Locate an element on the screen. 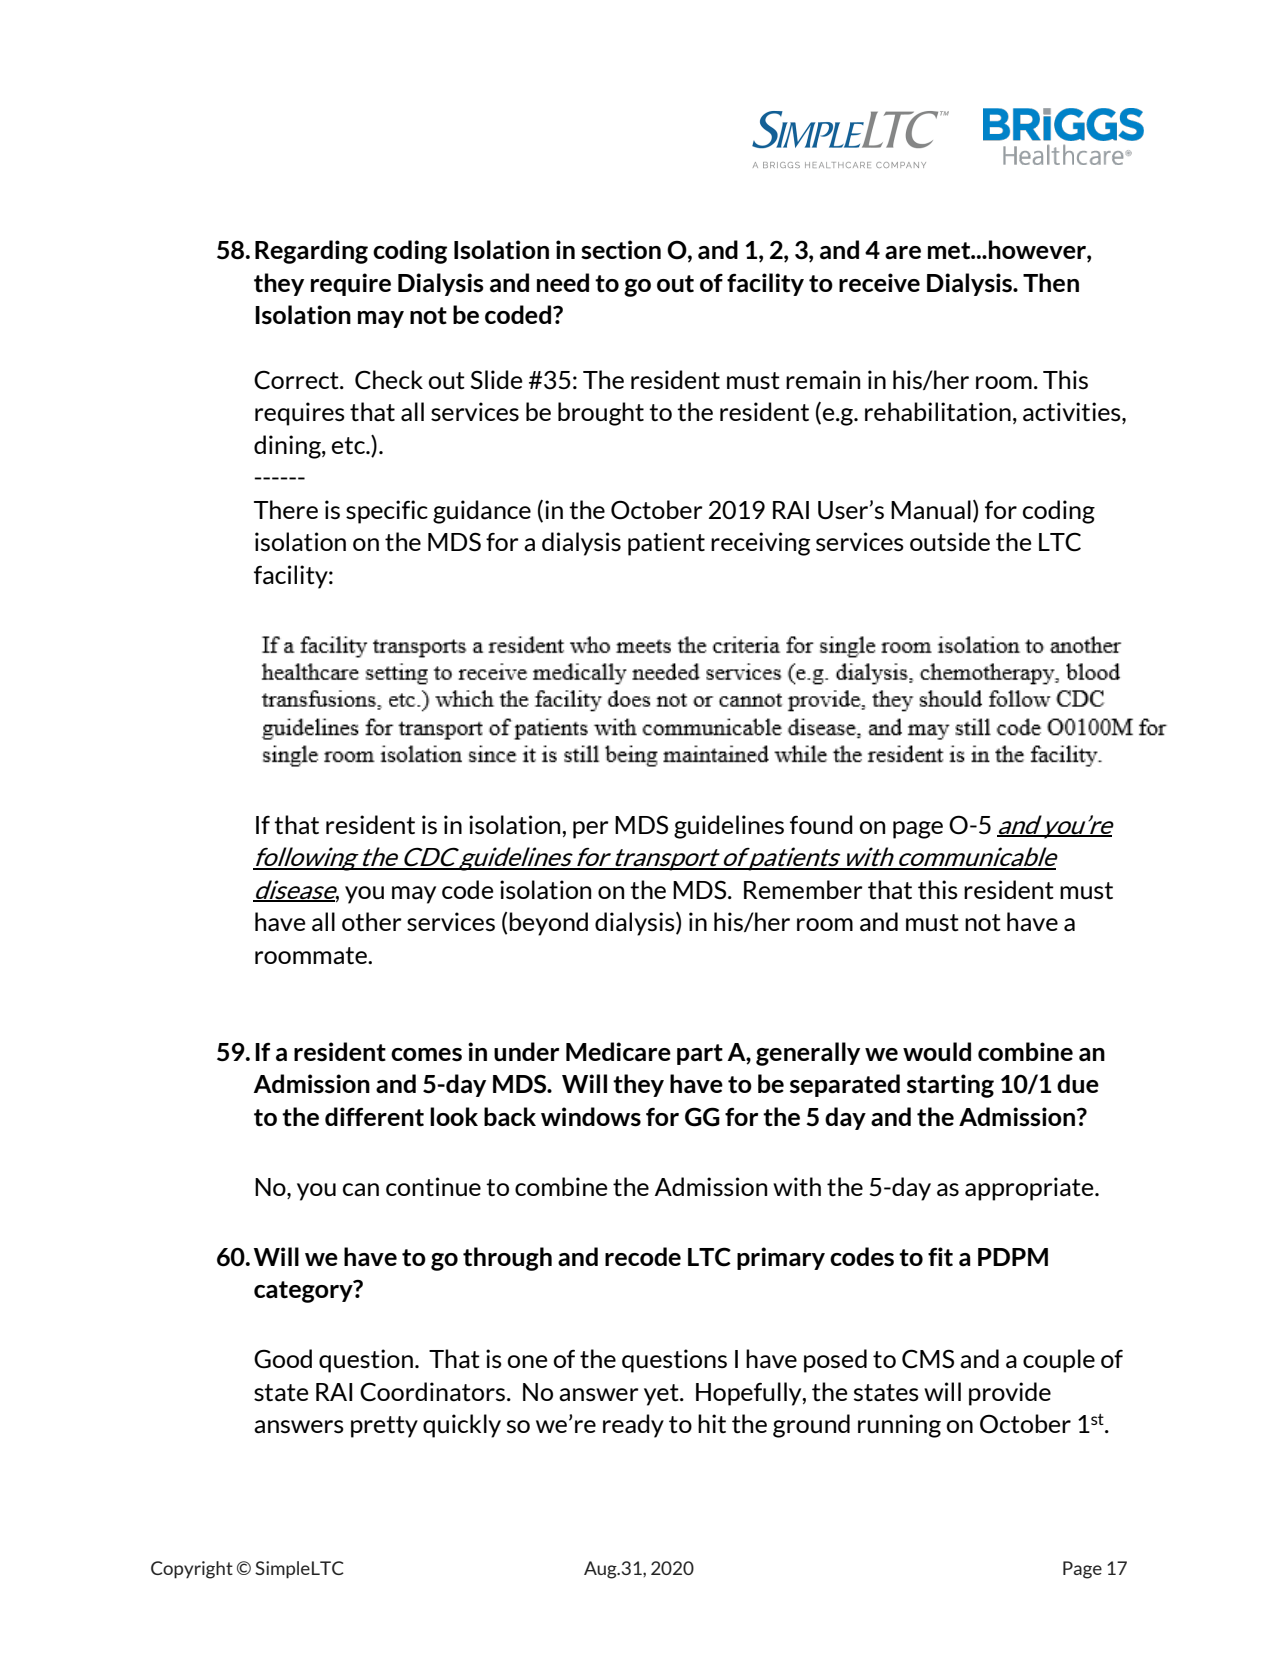 The height and width of the screenshot is (1654, 1278). section is located at coordinates (621, 249).
